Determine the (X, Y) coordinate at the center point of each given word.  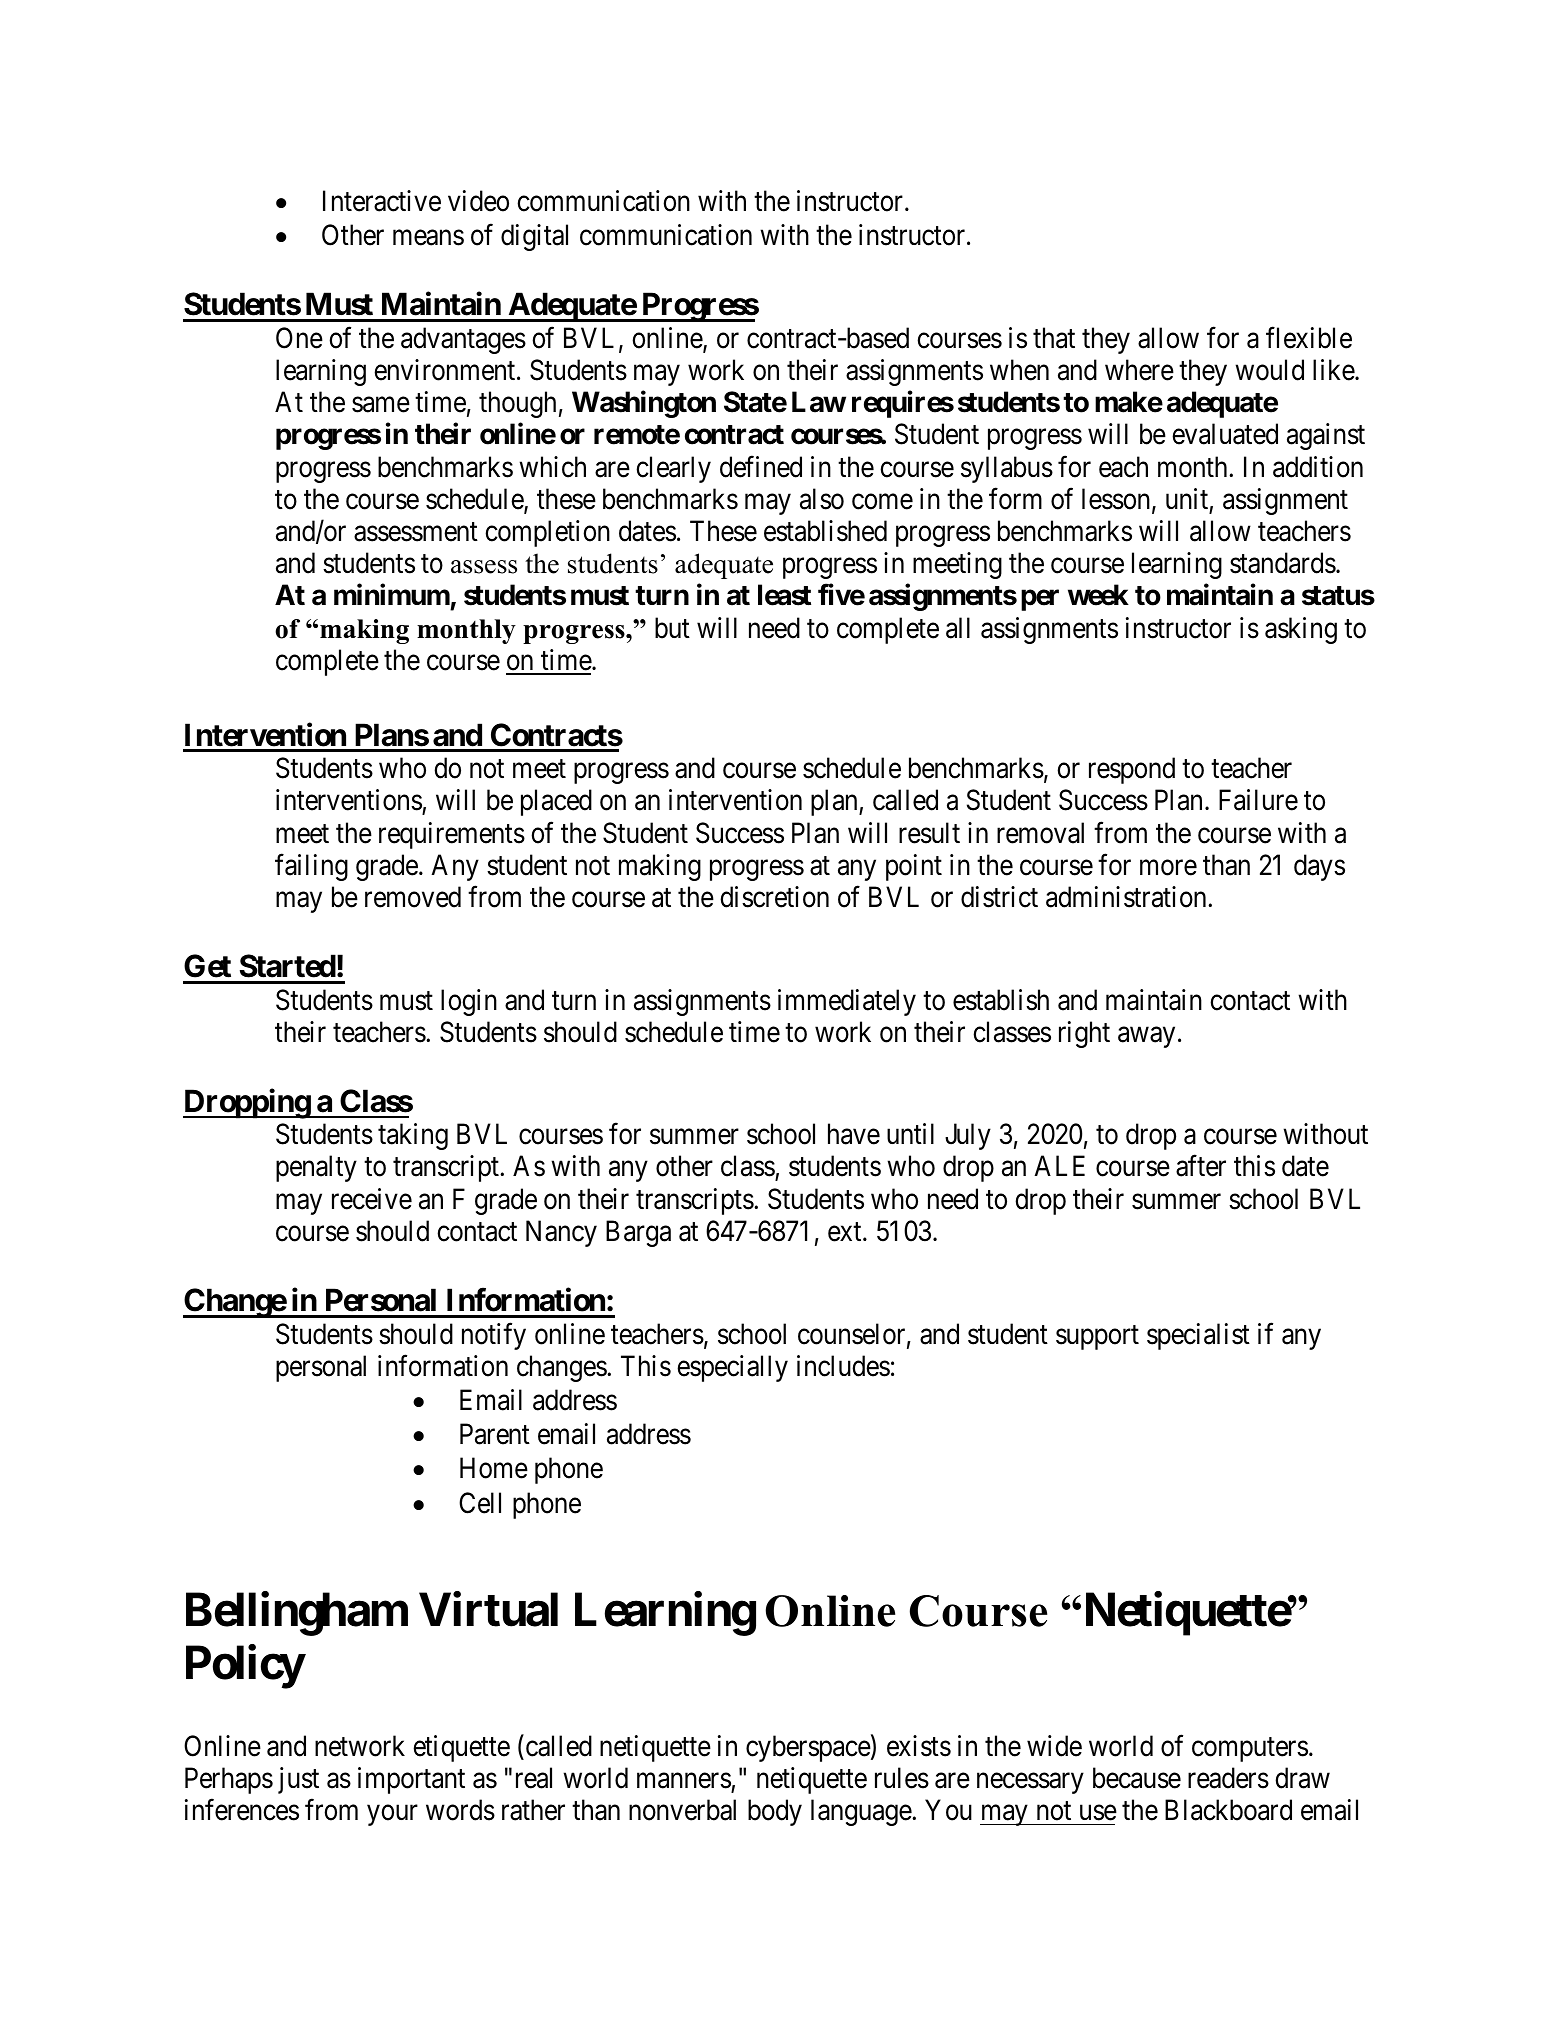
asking (1301, 630)
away (1146, 1037)
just (298, 1780)
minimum (392, 594)
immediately (847, 1002)
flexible (1309, 338)
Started (288, 966)
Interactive (382, 201)
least (784, 595)
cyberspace (808, 1748)
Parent (495, 1434)
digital (534, 237)
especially (732, 1368)
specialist (1198, 1336)
